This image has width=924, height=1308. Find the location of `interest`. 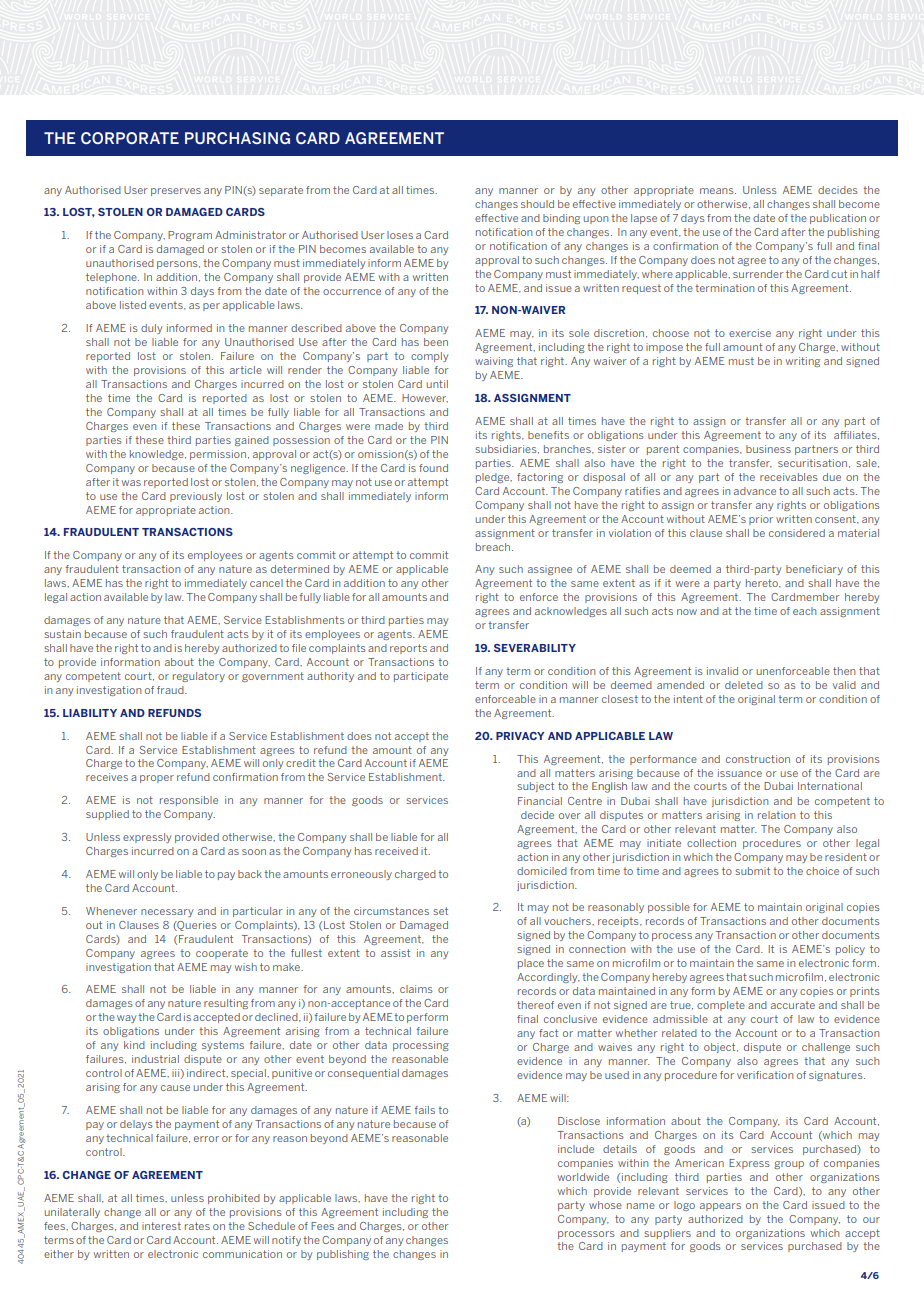

interest is located at coordinates (161, 1226).
